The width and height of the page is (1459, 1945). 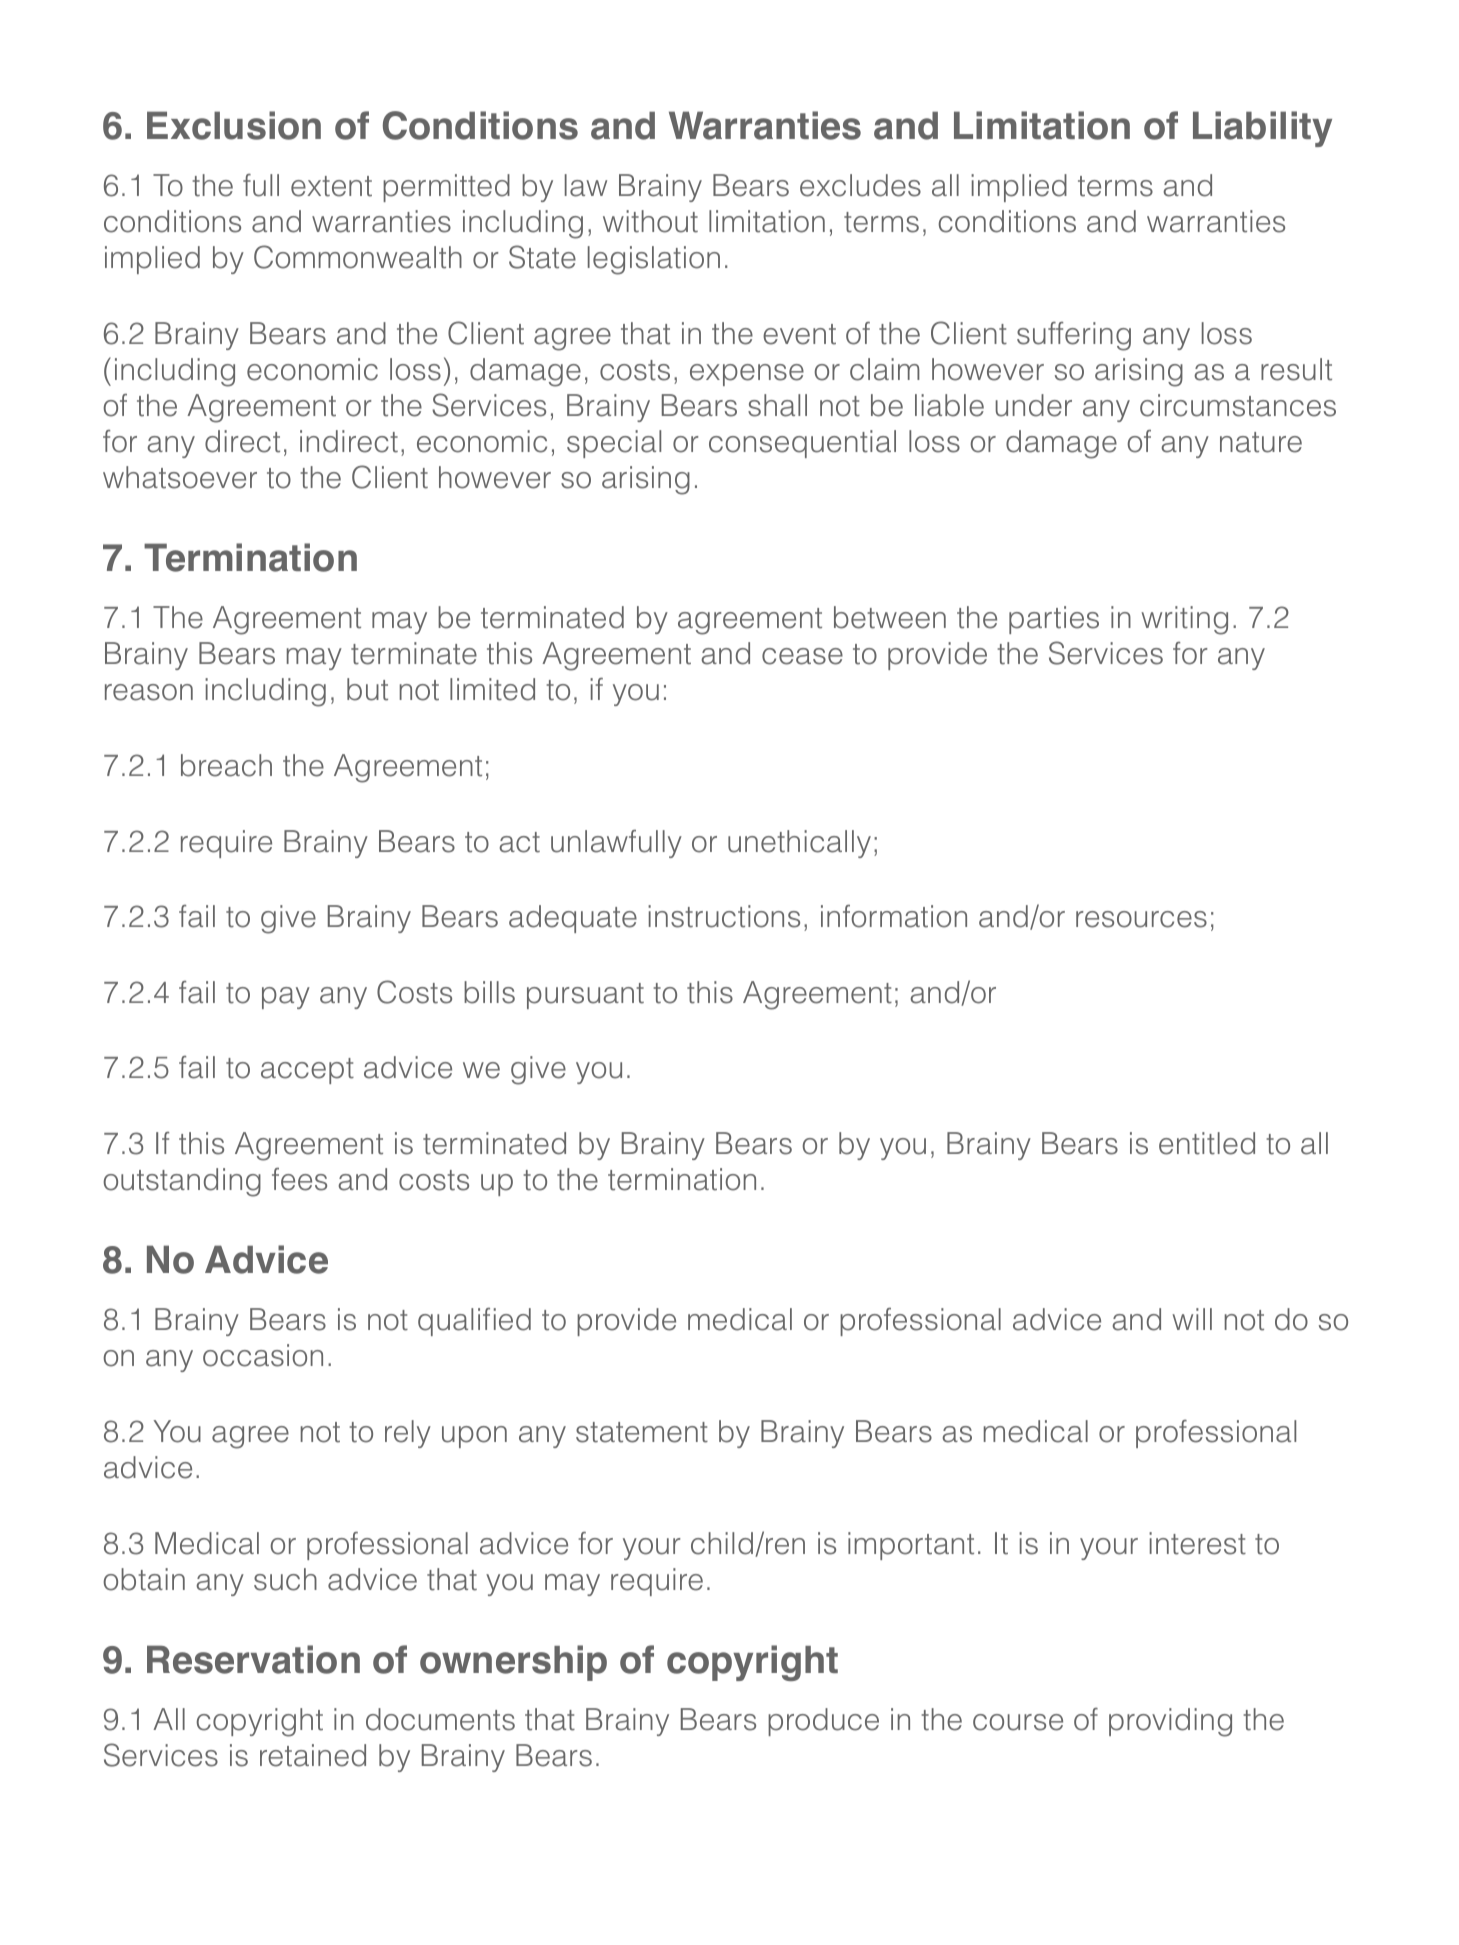 I want to click on accept, so click(x=307, y=1071).
